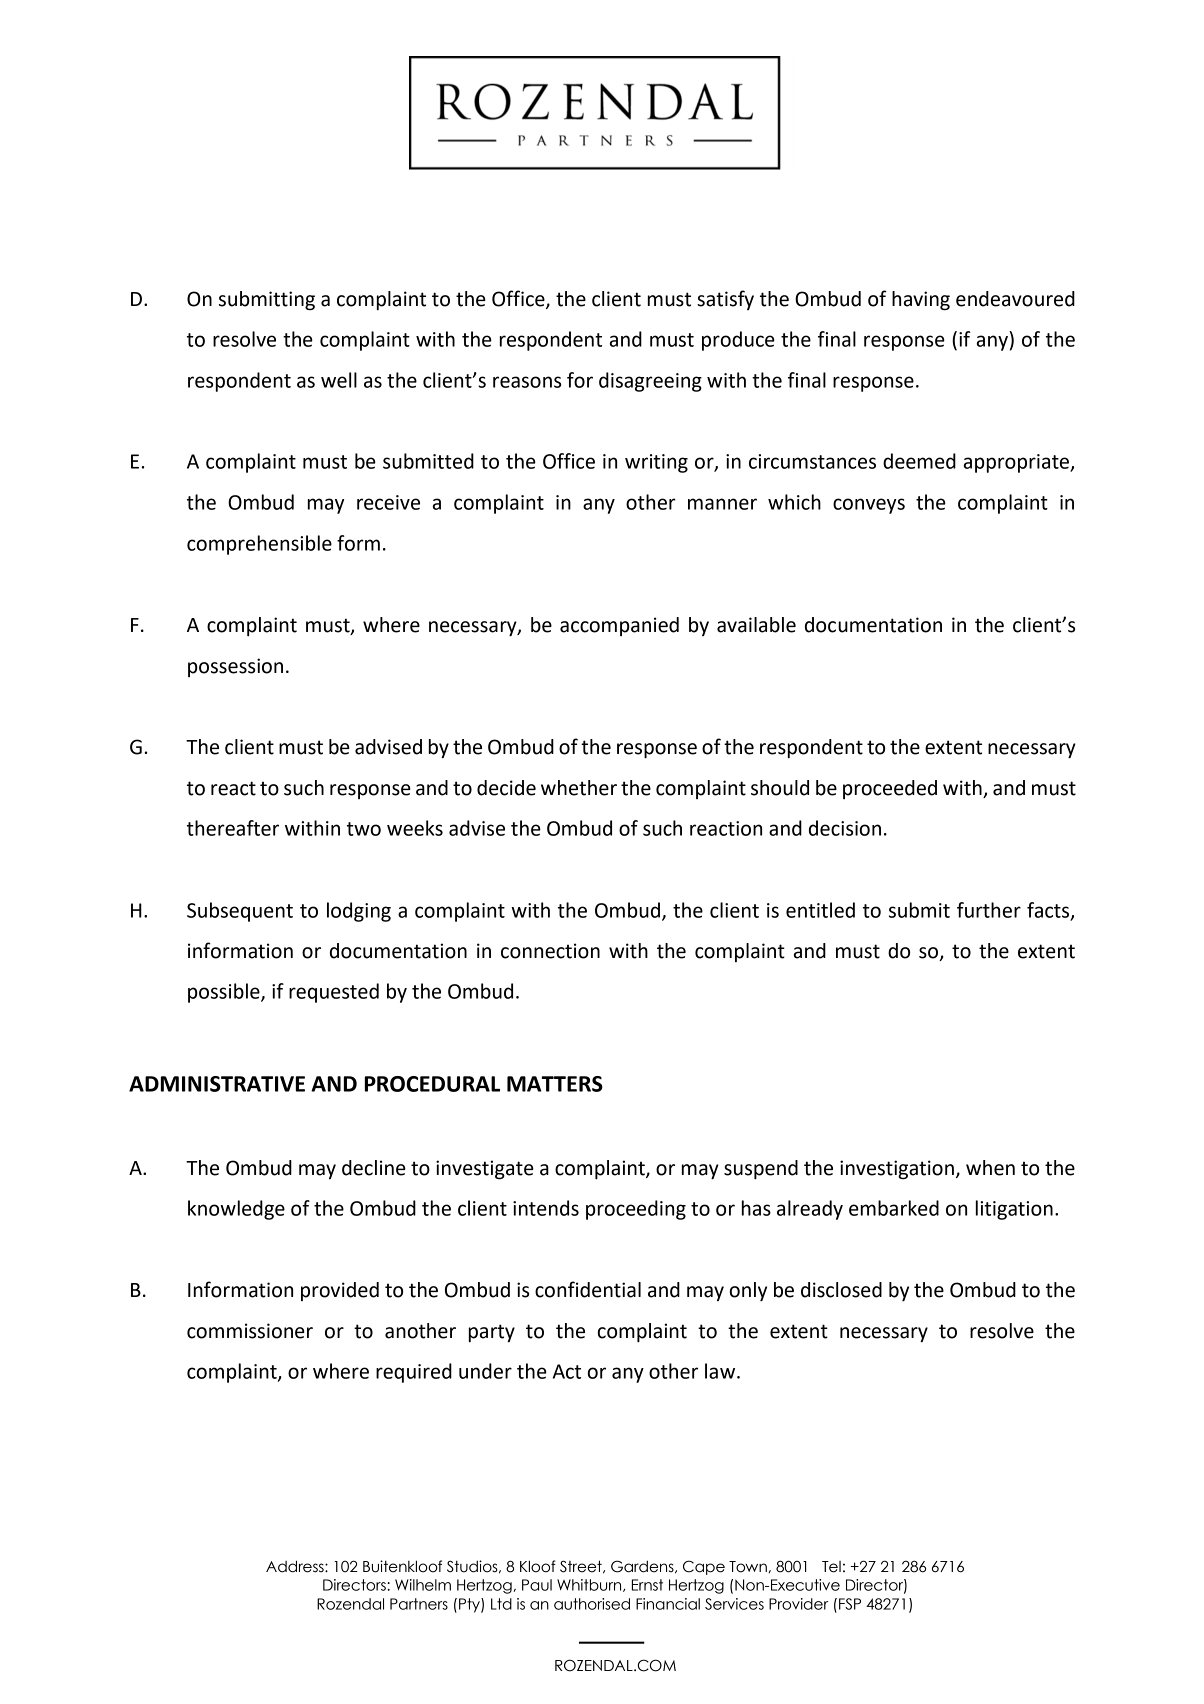  I want to click on Tel, so click(831, 1567).
